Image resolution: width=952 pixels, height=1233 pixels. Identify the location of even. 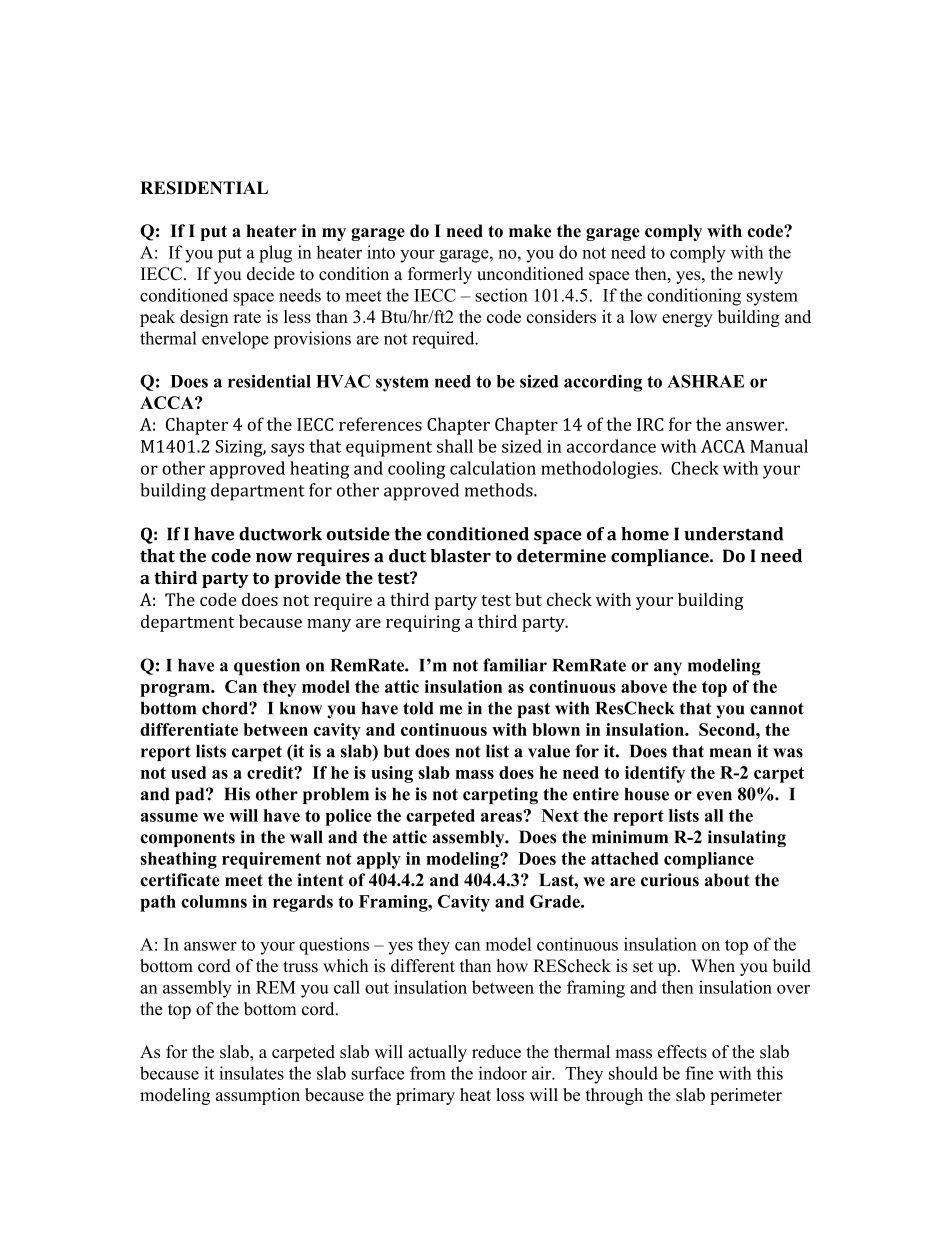
(714, 796).
